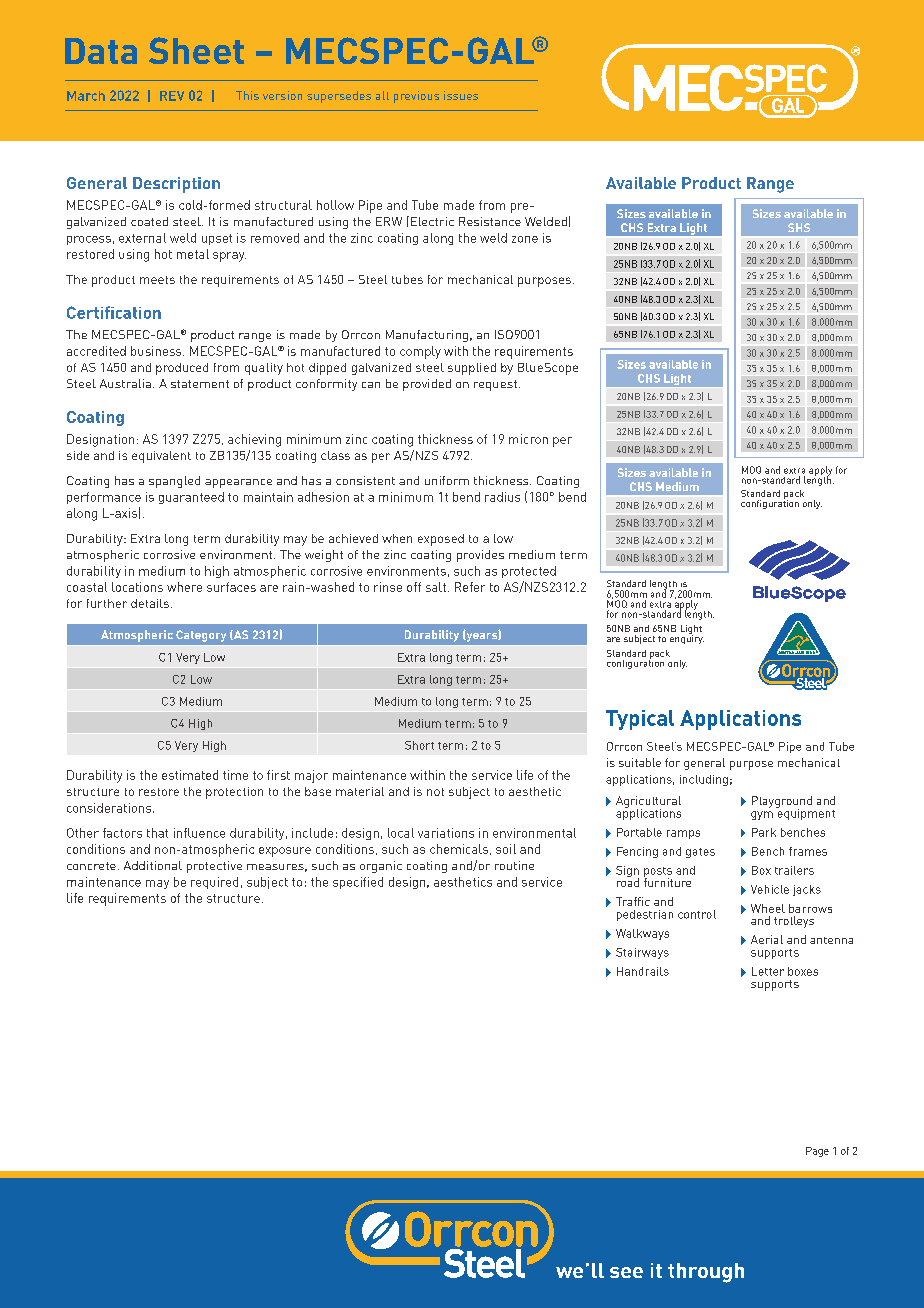  What do you see at coordinates (153, 865) in the document?
I see `Additional` at bounding box center [153, 865].
